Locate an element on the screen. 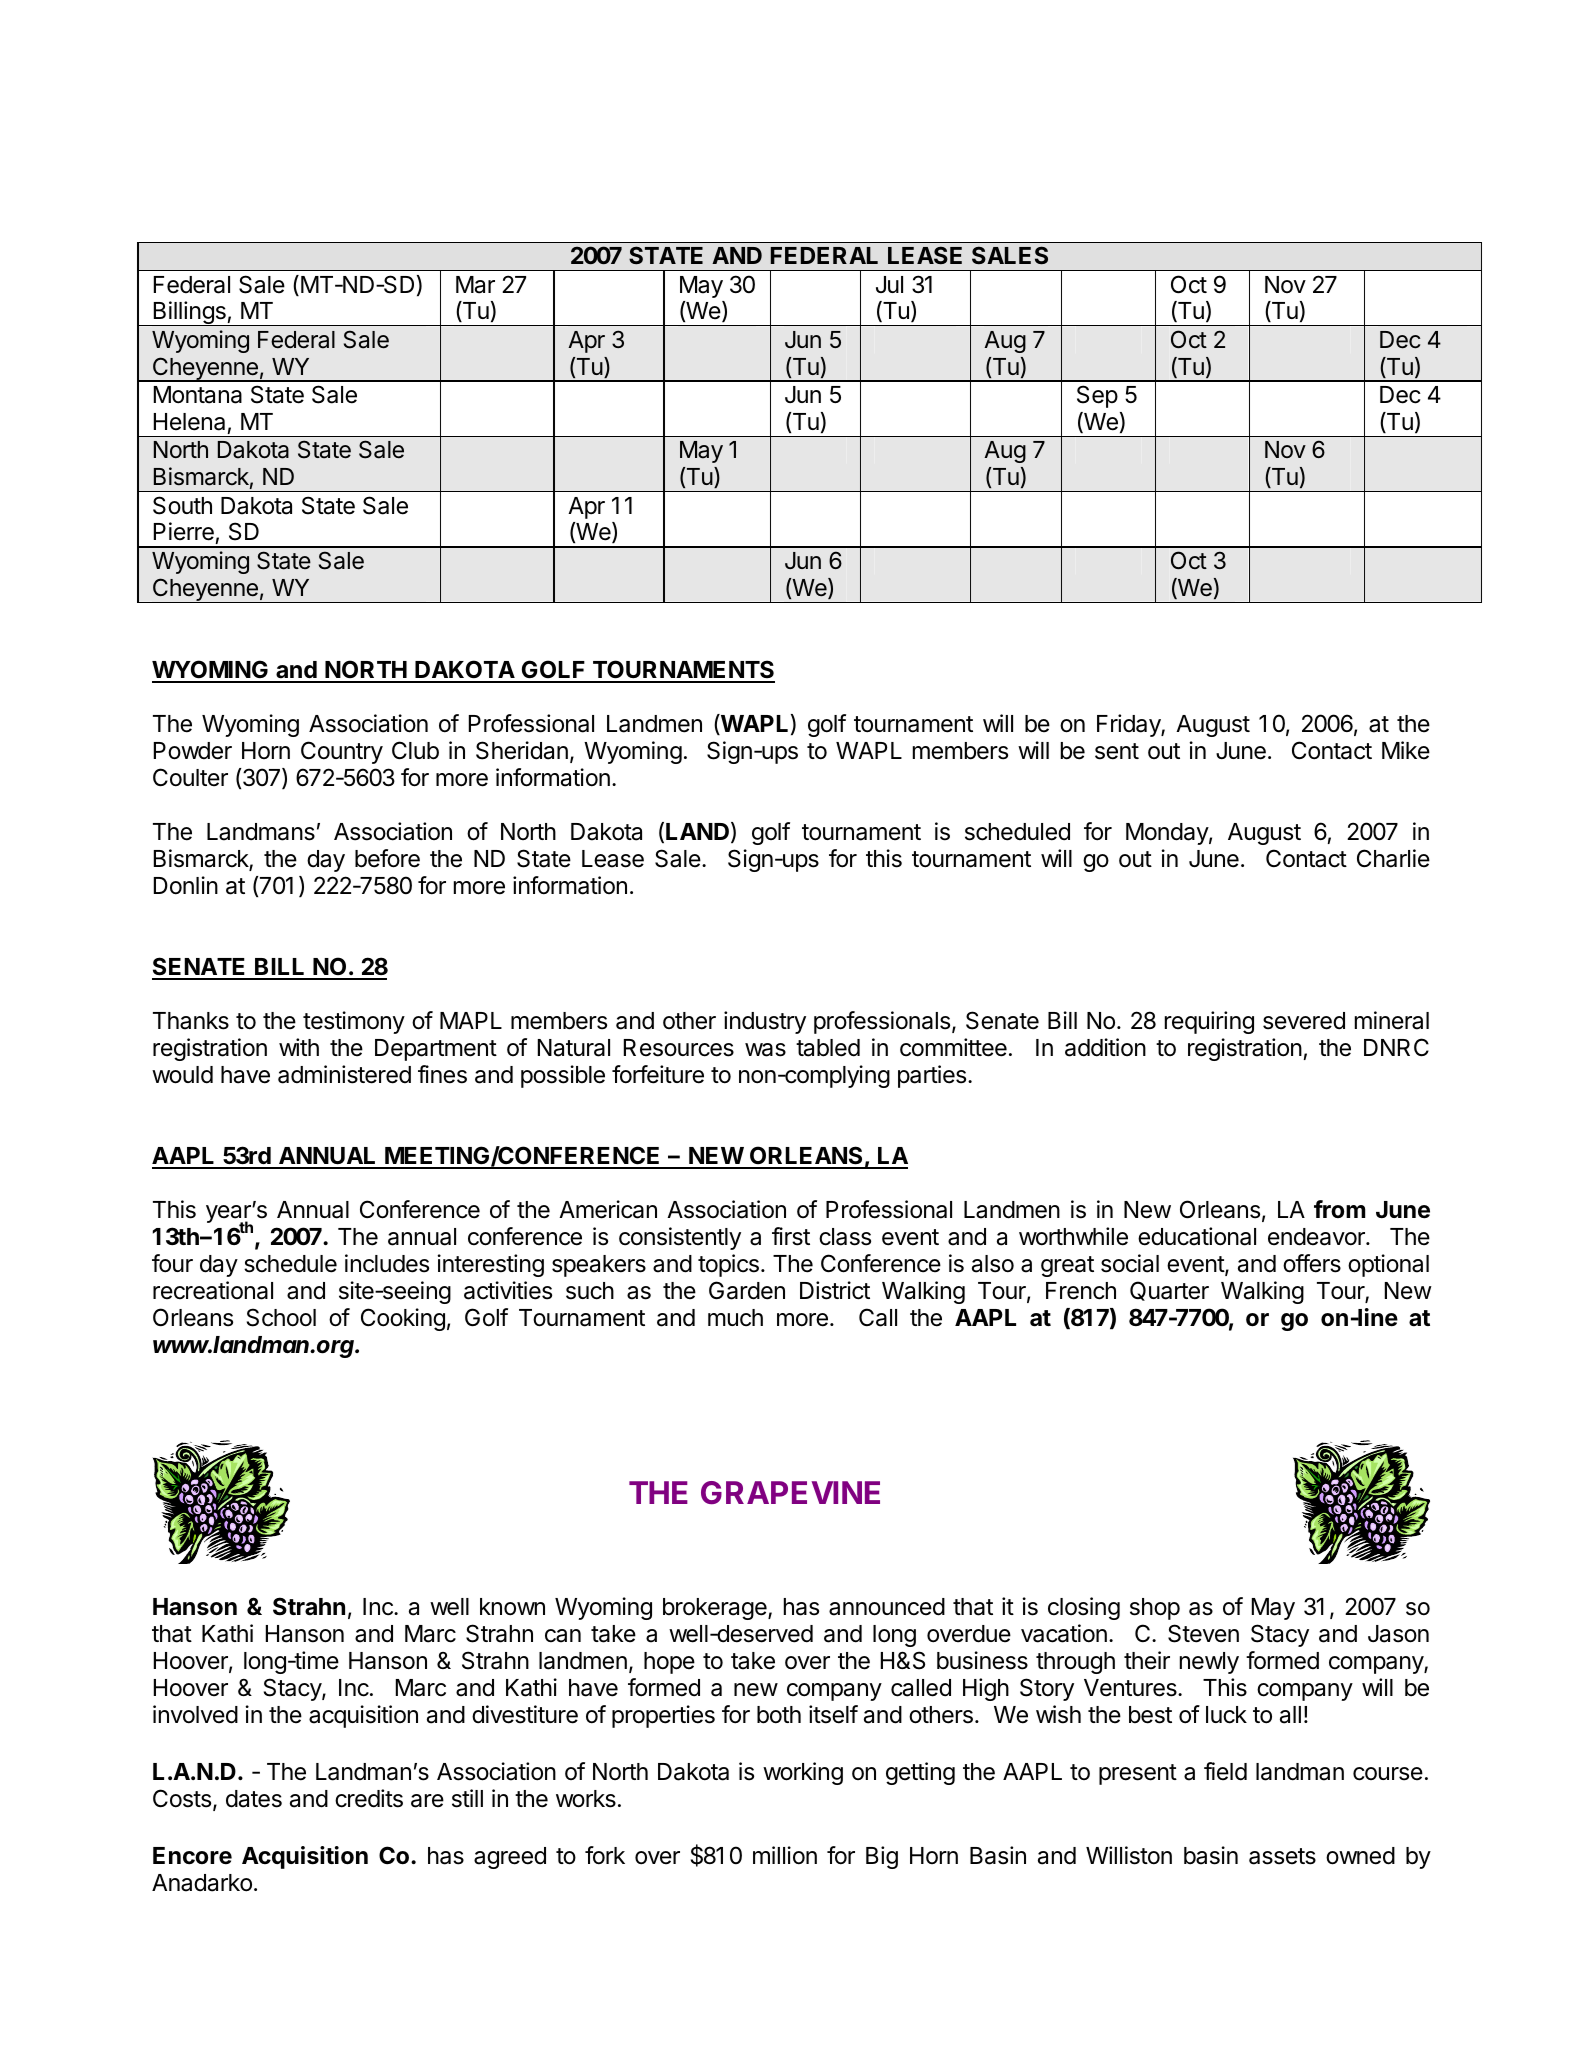  Montana is located at coordinates (198, 395).
